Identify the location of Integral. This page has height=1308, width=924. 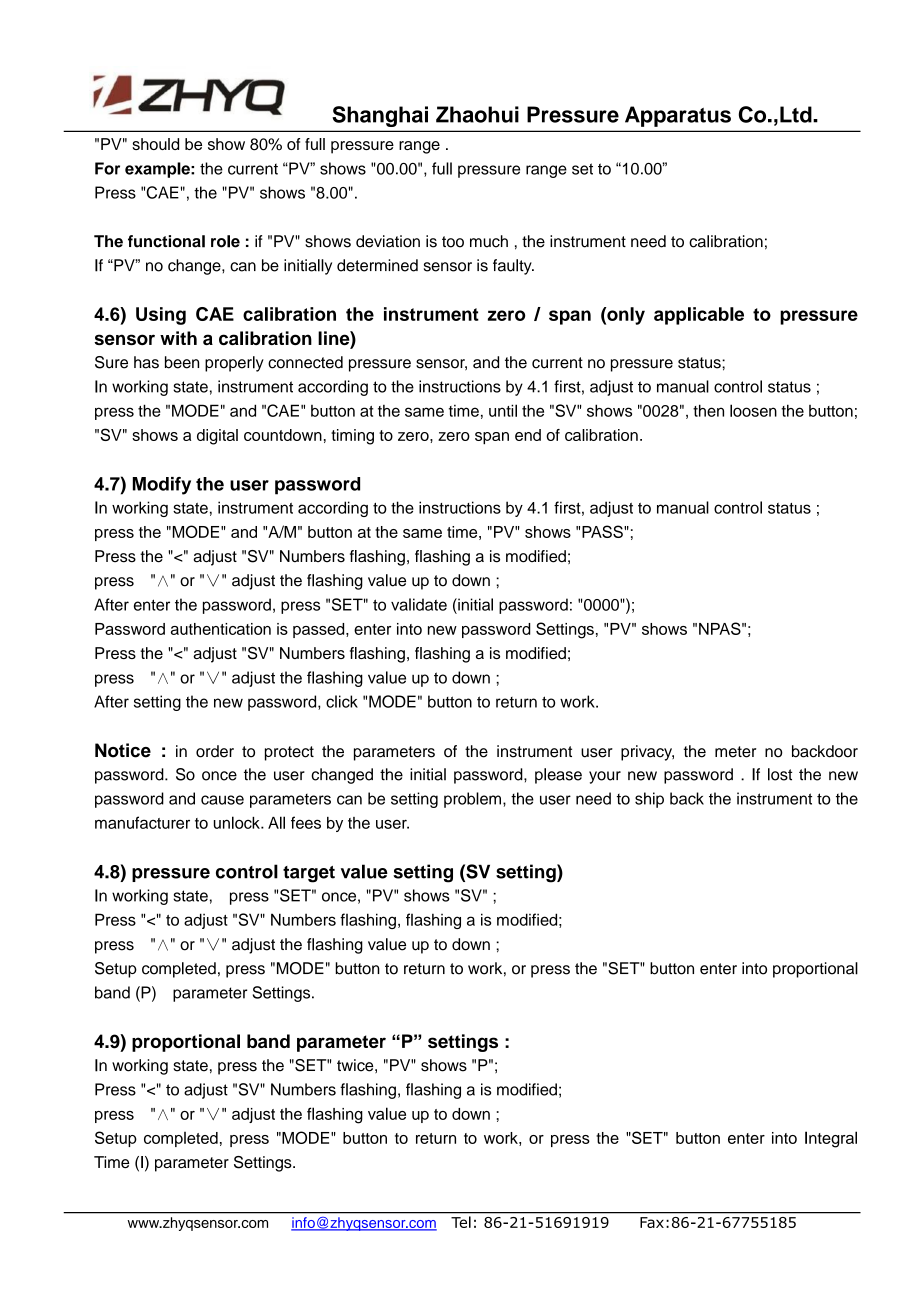
(831, 1139).
